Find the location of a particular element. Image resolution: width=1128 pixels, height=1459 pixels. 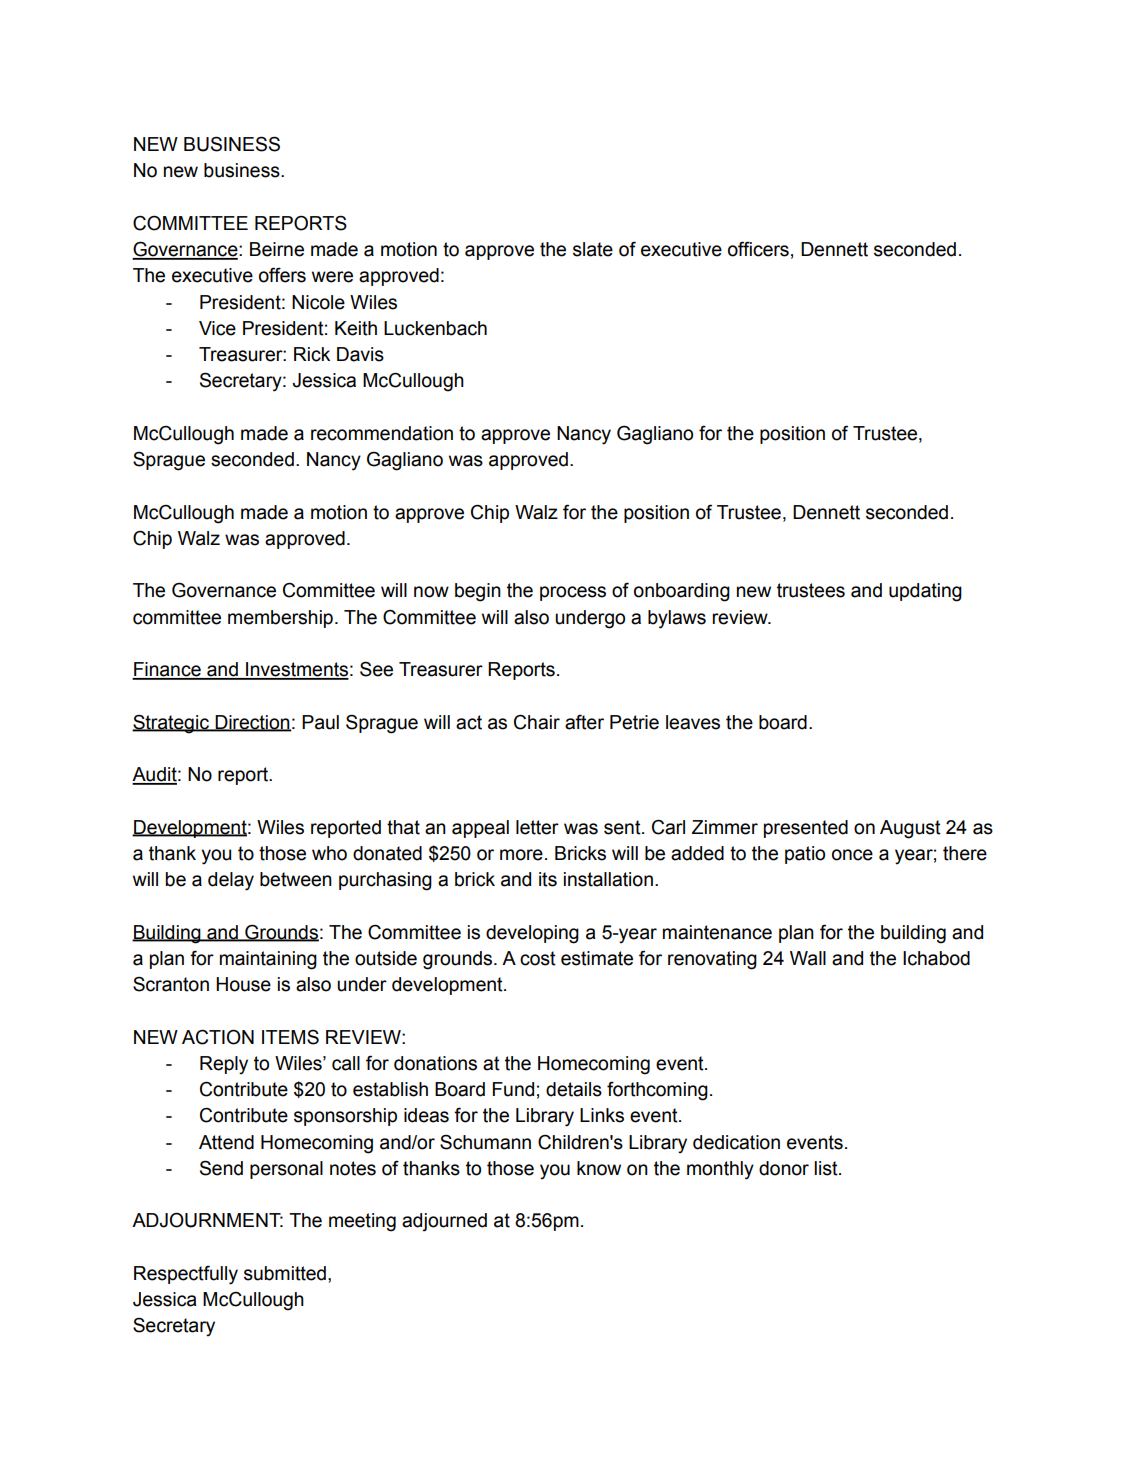

House is located at coordinates (243, 984).
